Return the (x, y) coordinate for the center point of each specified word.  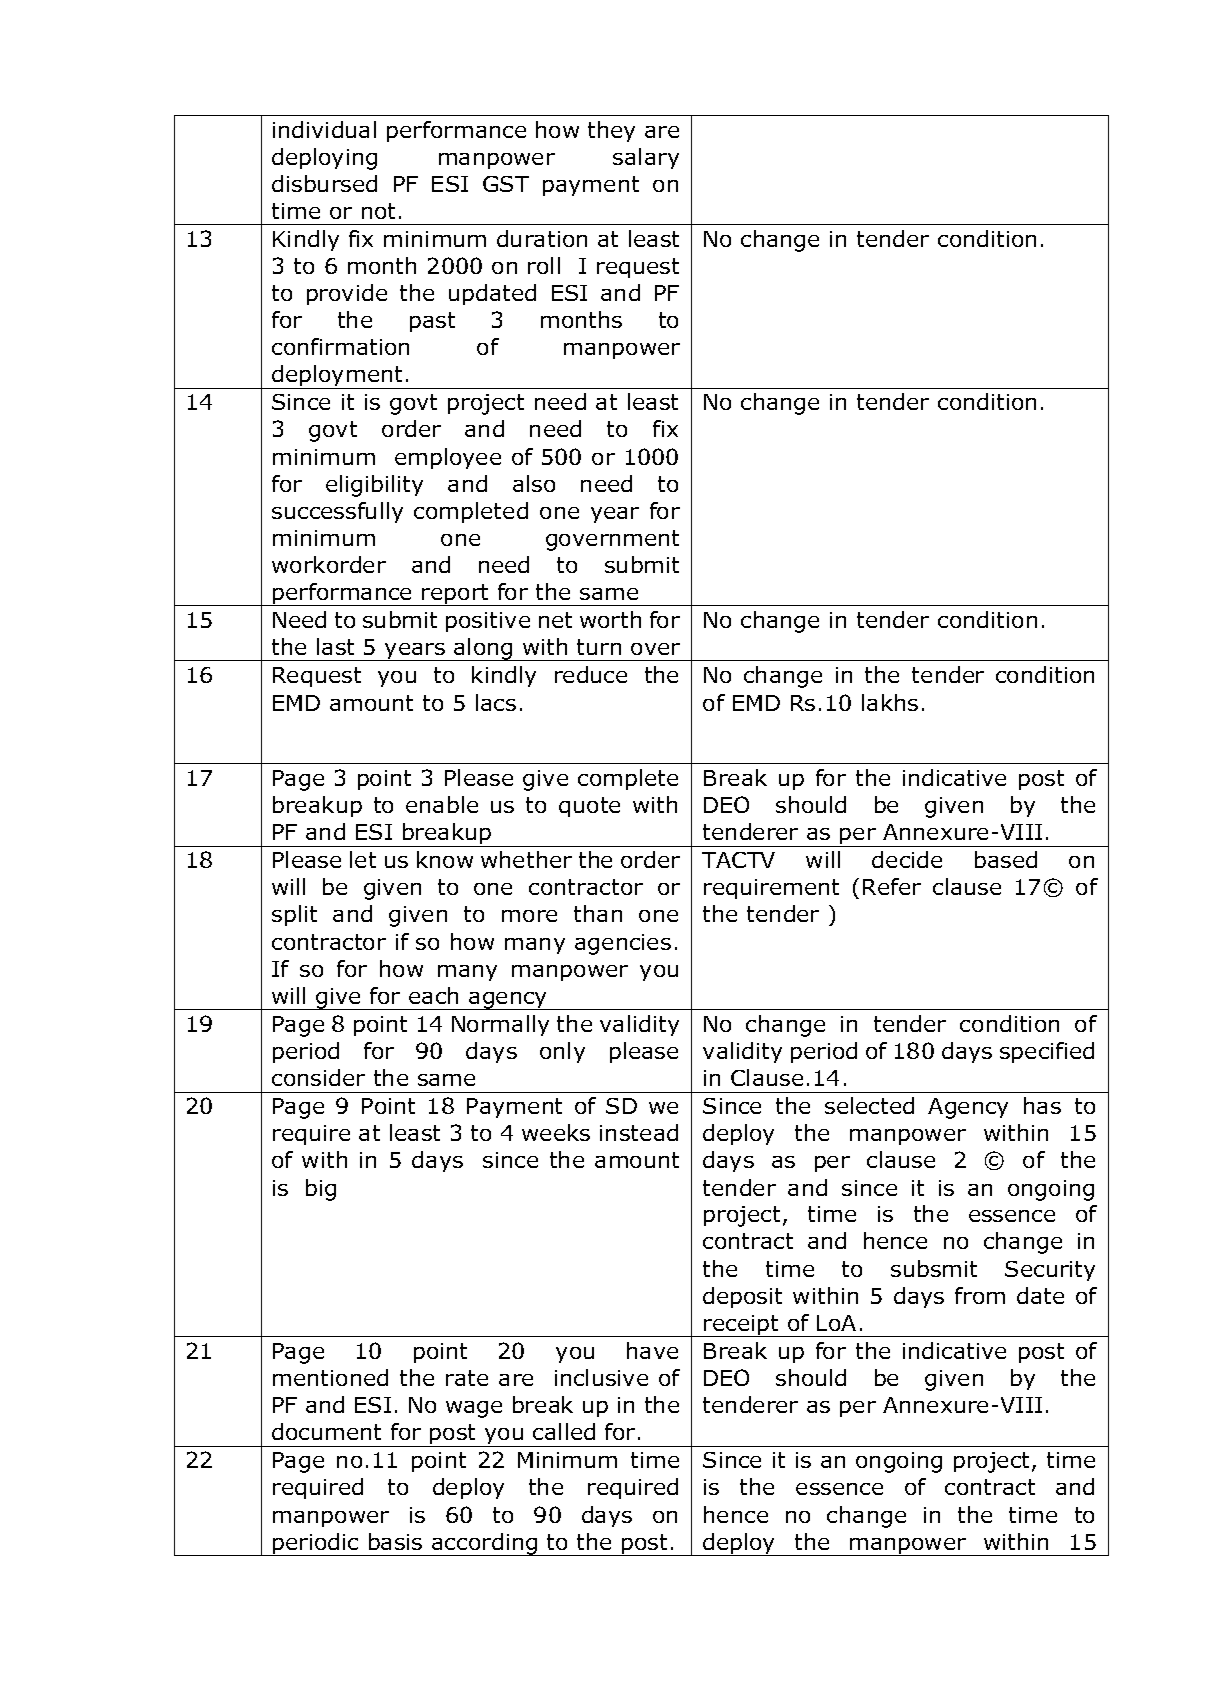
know (445, 859)
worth (610, 619)
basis (395, 1541)
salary (646, 158)
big (321, 1190)
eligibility (374, 486)
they (611, 131)
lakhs (890, 702)
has (1042, 1105)
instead (639, 1132)
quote (589, 807)
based (1006, 859)
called (564, 1431)
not (378, 211)
